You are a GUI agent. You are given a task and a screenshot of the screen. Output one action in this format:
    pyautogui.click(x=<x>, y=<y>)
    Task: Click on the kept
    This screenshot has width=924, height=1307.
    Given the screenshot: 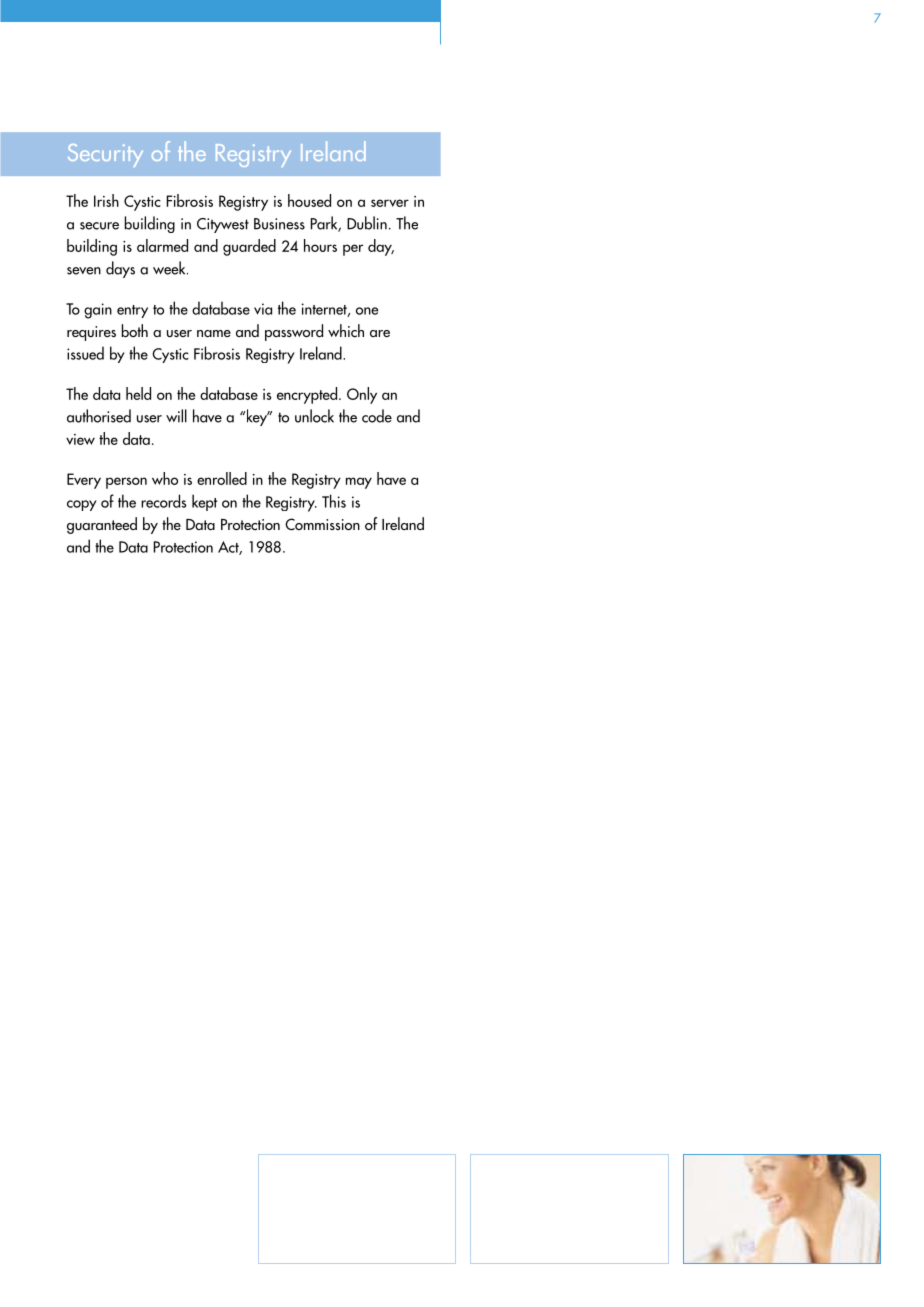 What is the action you would take?
    pyautogui.click(x=205, y=502)
